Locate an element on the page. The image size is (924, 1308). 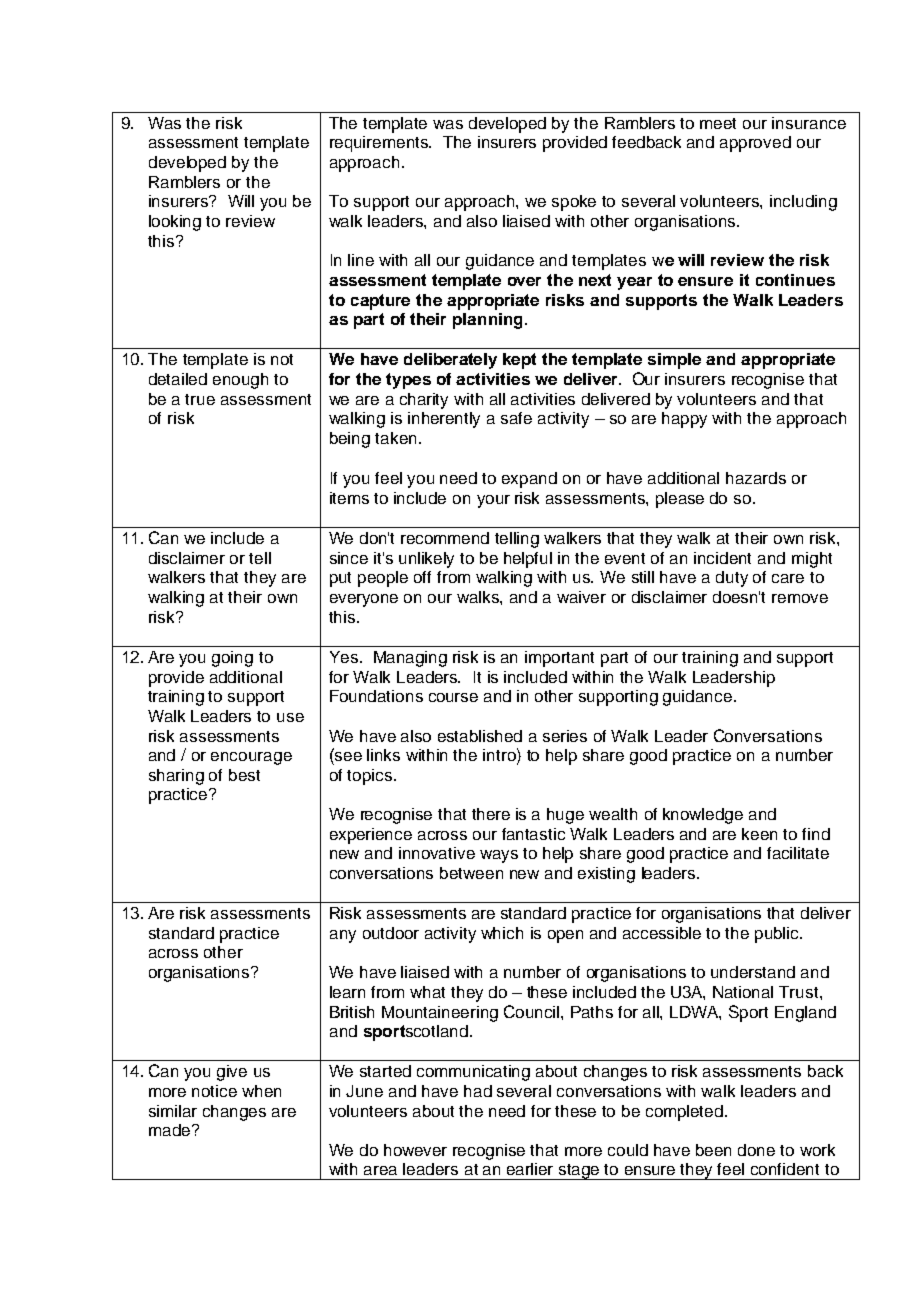
when is located at coordinates (261, 1091).
